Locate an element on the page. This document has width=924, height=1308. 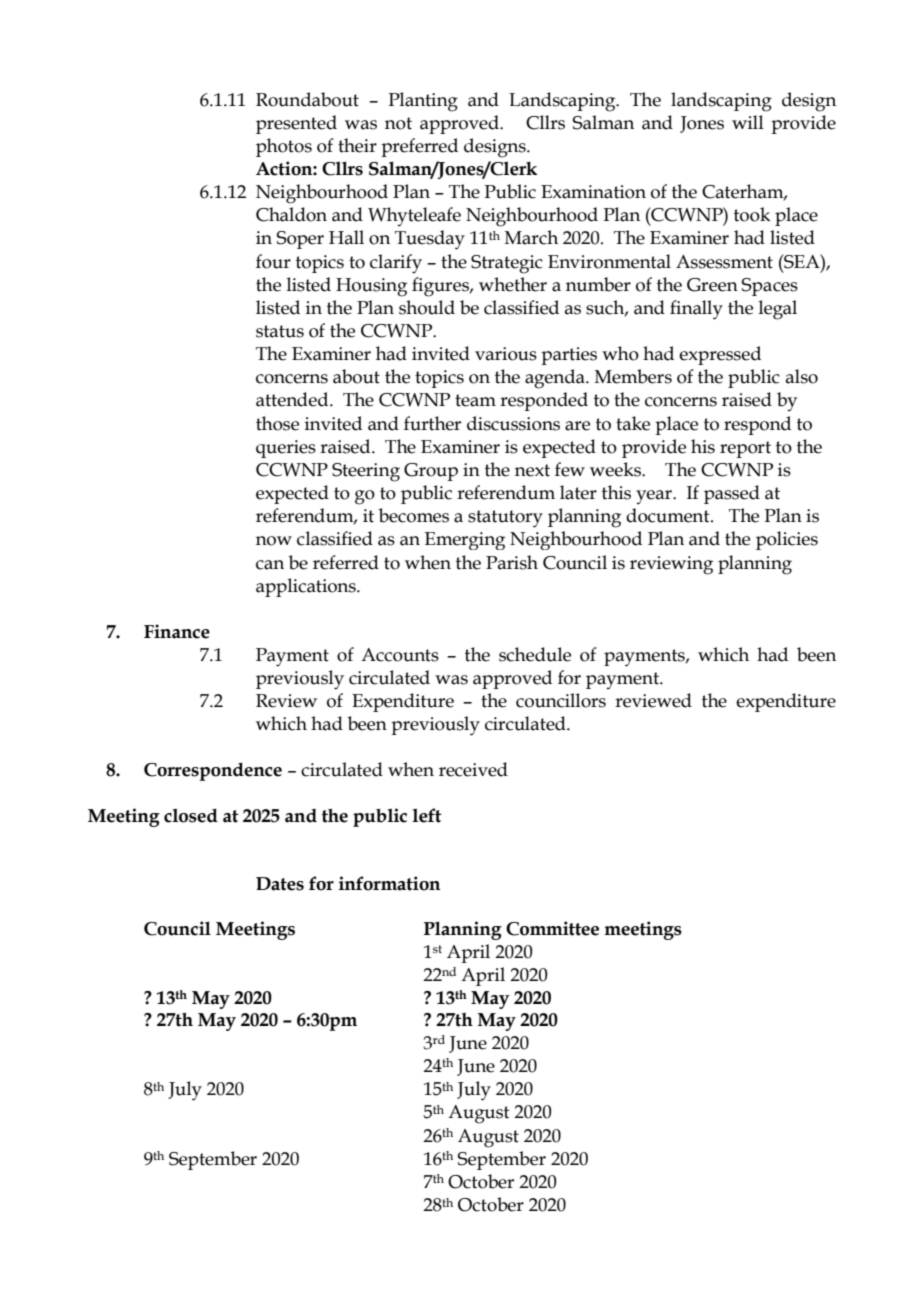
will is located at coordinates (748, 122).
